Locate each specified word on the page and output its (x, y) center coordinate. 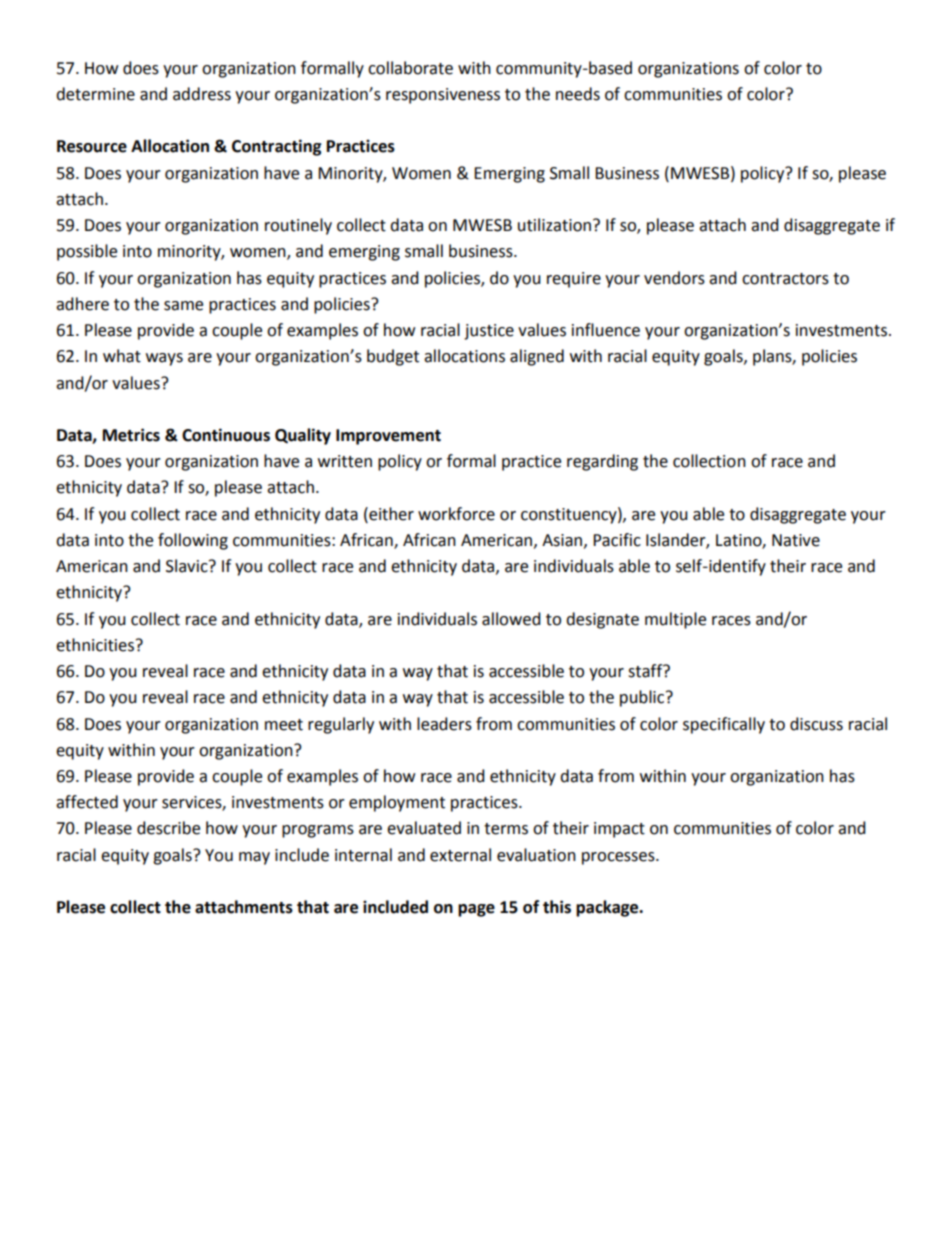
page (476, 910)
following (193, 541)
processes (619, 858)
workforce (456, 514)
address (202, 94)
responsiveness (443, 96)
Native (796, 540)
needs (578, 94)
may (254, 858)
